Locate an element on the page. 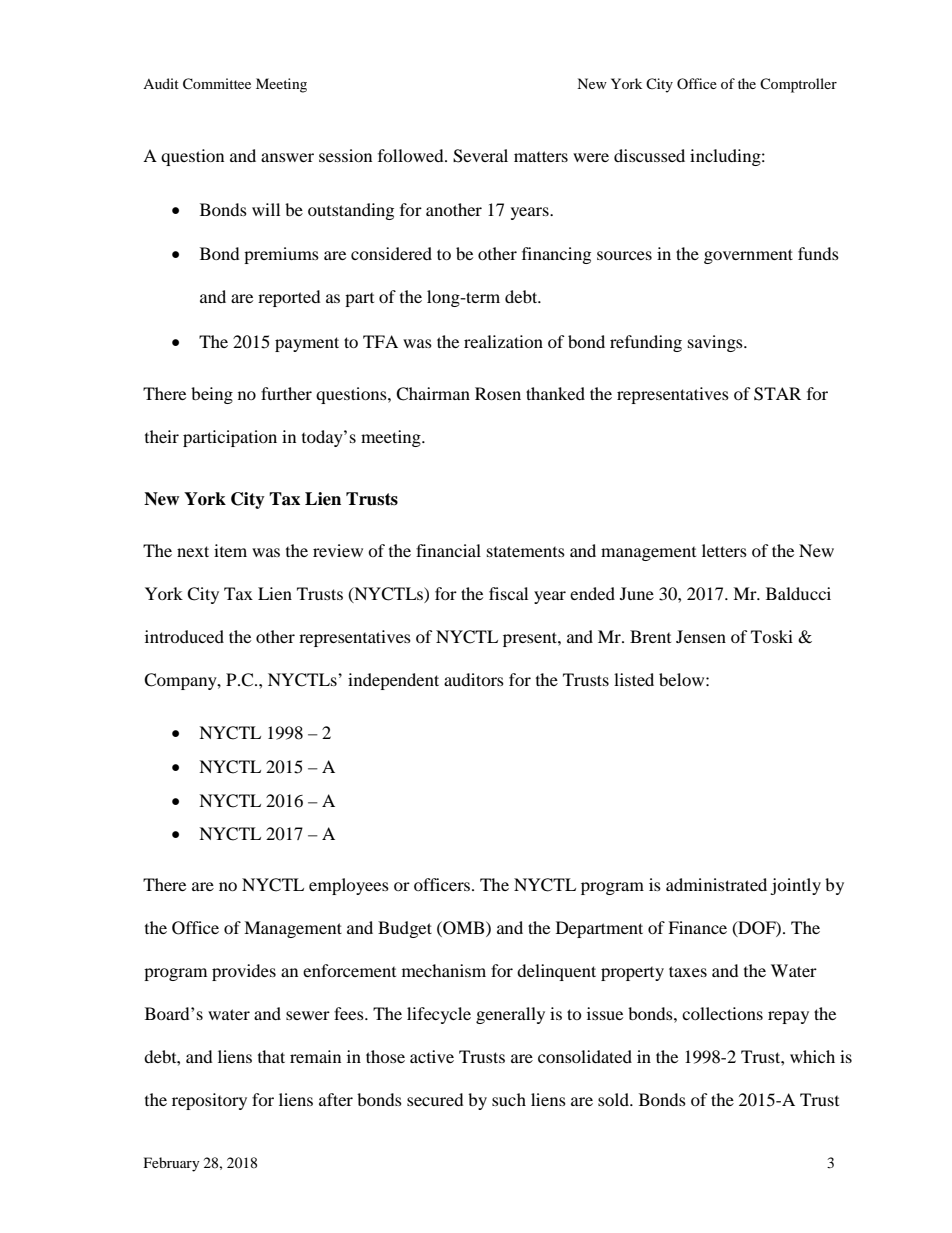 The image size is (952, 1233). repository is located at coordinates (209, 1101).
